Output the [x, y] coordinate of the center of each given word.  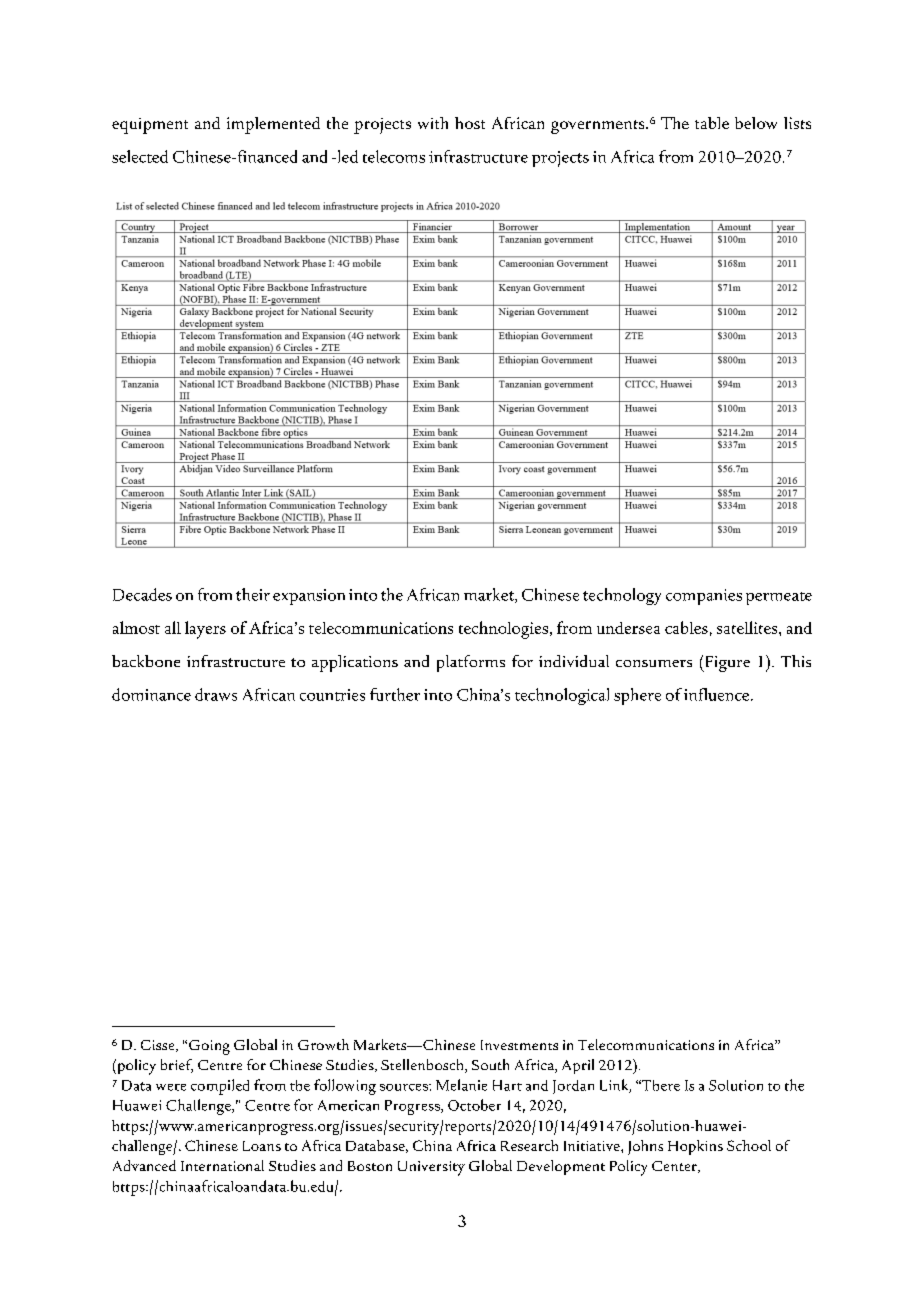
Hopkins [695, 1147]
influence [718, 694]
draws [216, 694]
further [395, 694]
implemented [273, 125]
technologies [503, 630]
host [470, 123]
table [712, 123]
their [253, 594]
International [222, 1165]
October [474, 1105]
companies [704, 597]
